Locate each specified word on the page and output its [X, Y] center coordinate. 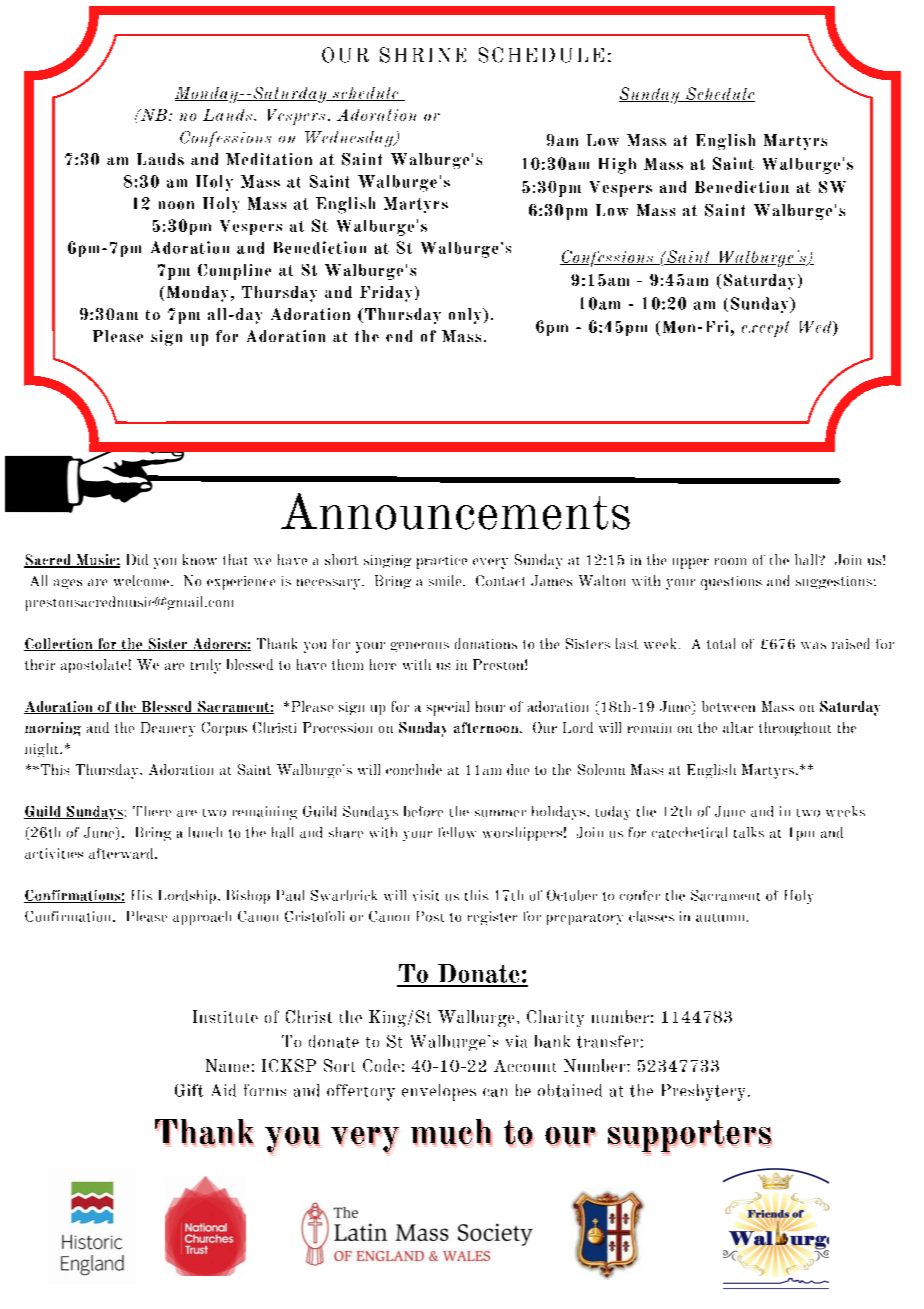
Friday [386, 294]
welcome [141, 580]
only [466, 316]
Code [381, 1065]
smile [446, 580]
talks [749, 832]
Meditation [269, 159]
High [617, 166]
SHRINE [423, 55]
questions [731, 583]
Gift [189, 1090]
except [765, 329]
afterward [122, 853]
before [423, 811]
